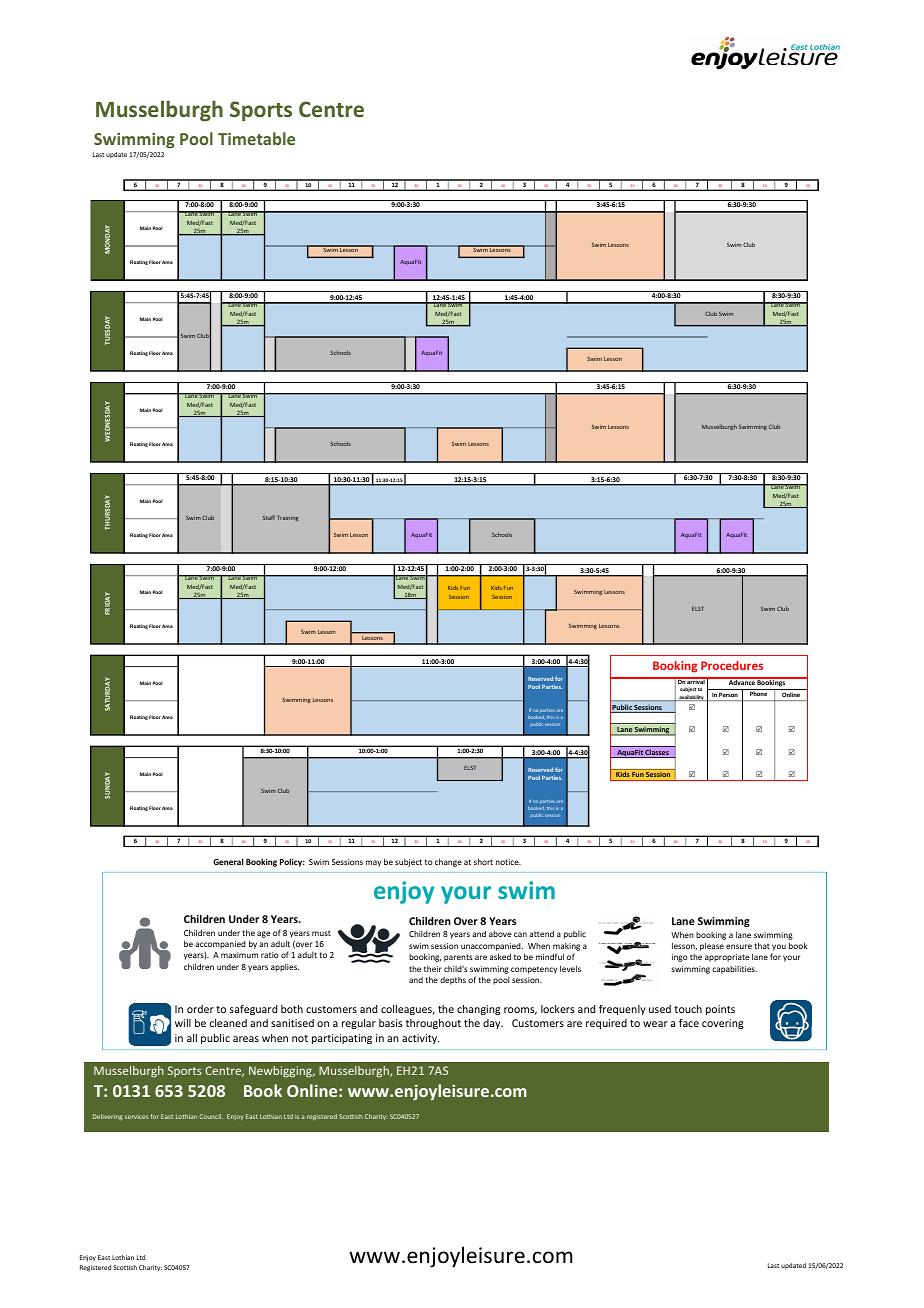  Describe the element at coordinates (288, 518) in the screenshot. I see `Training` at that location.
